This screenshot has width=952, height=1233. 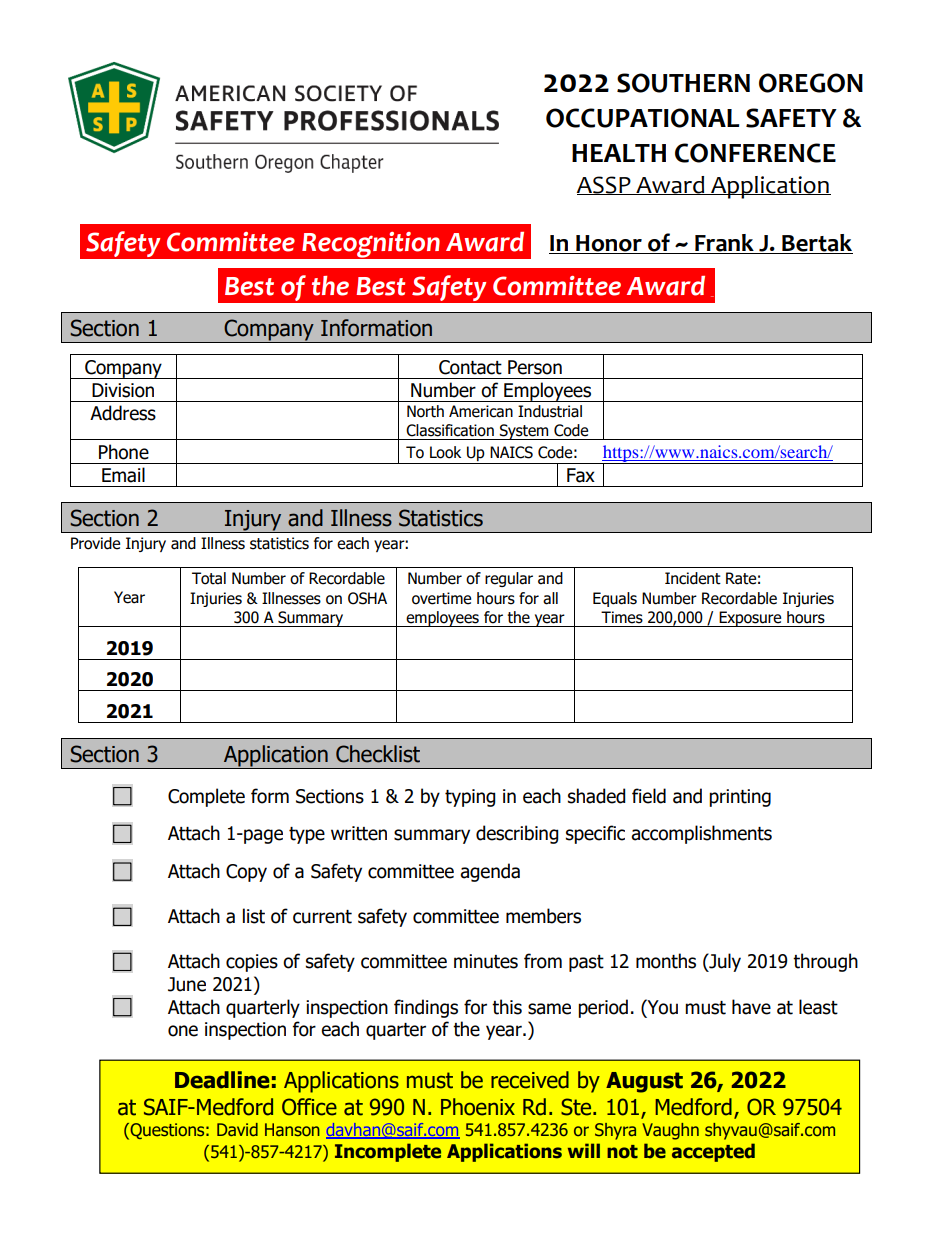 What do you see at coordinates (445, 452) in the screenshot?
I see `Look` at bounding box center [445, 452].
